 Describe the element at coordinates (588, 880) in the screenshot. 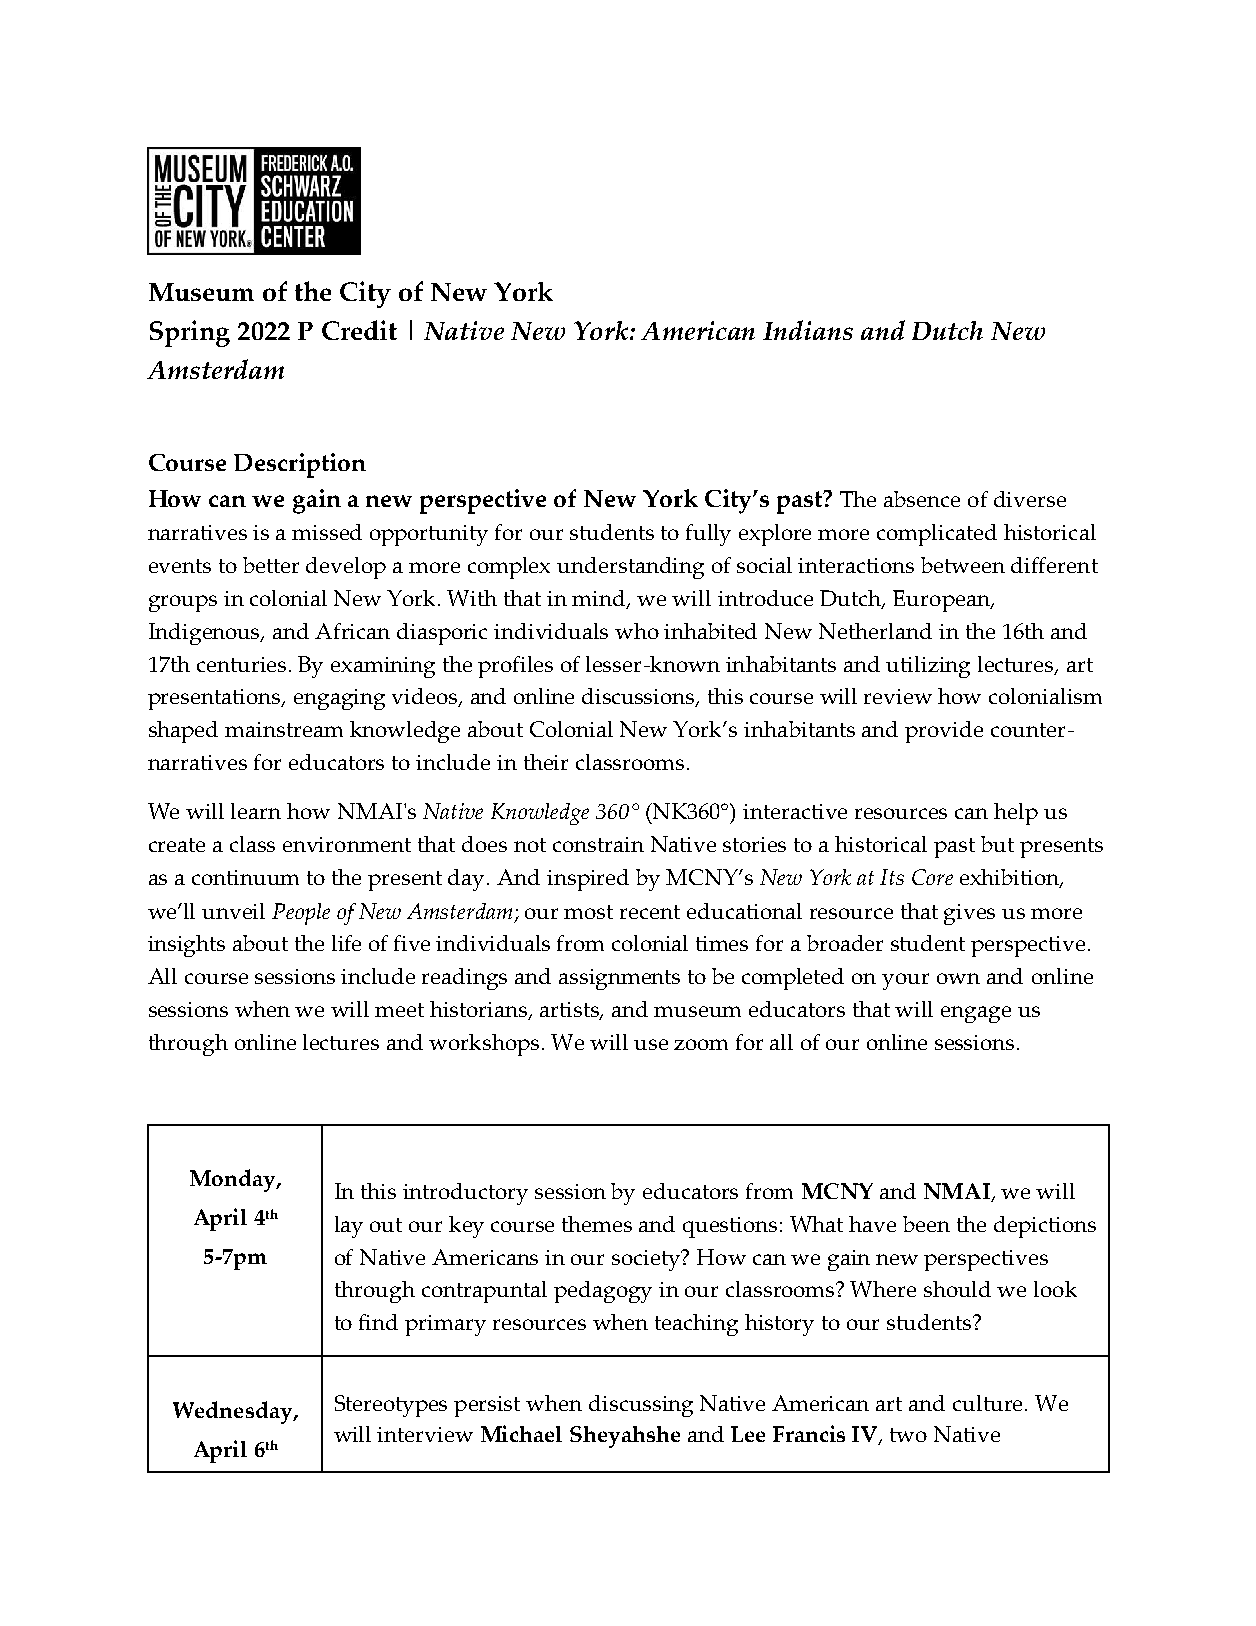

I see `inspired` at that location.
